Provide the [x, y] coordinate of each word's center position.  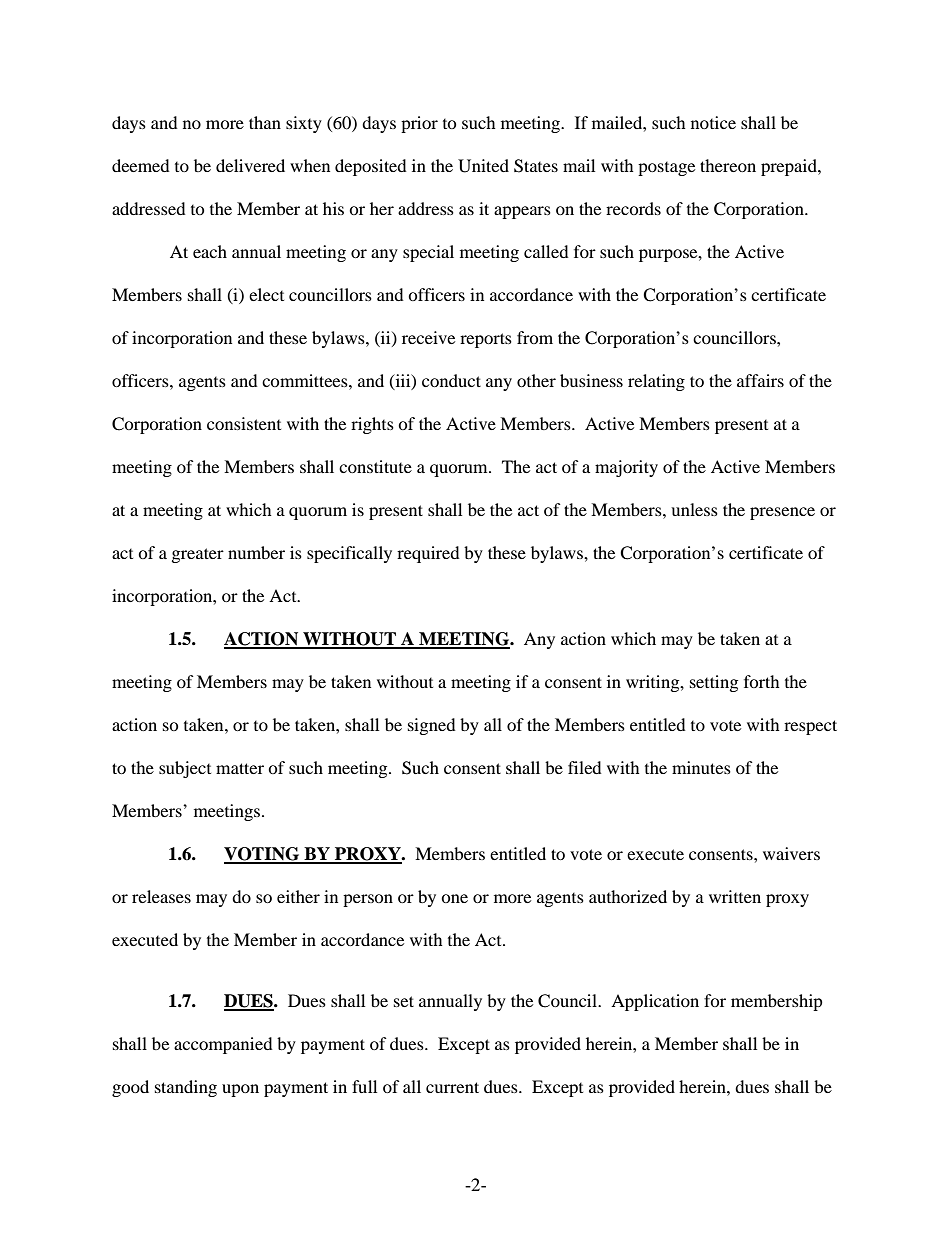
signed [432, 726]
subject [185, 769]
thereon [728, 165]
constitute [375, 466]
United [483, 166]
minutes [701, 767]
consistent [244, 423]
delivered [250, 165]
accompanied [223, 1045]
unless [694, 509]
